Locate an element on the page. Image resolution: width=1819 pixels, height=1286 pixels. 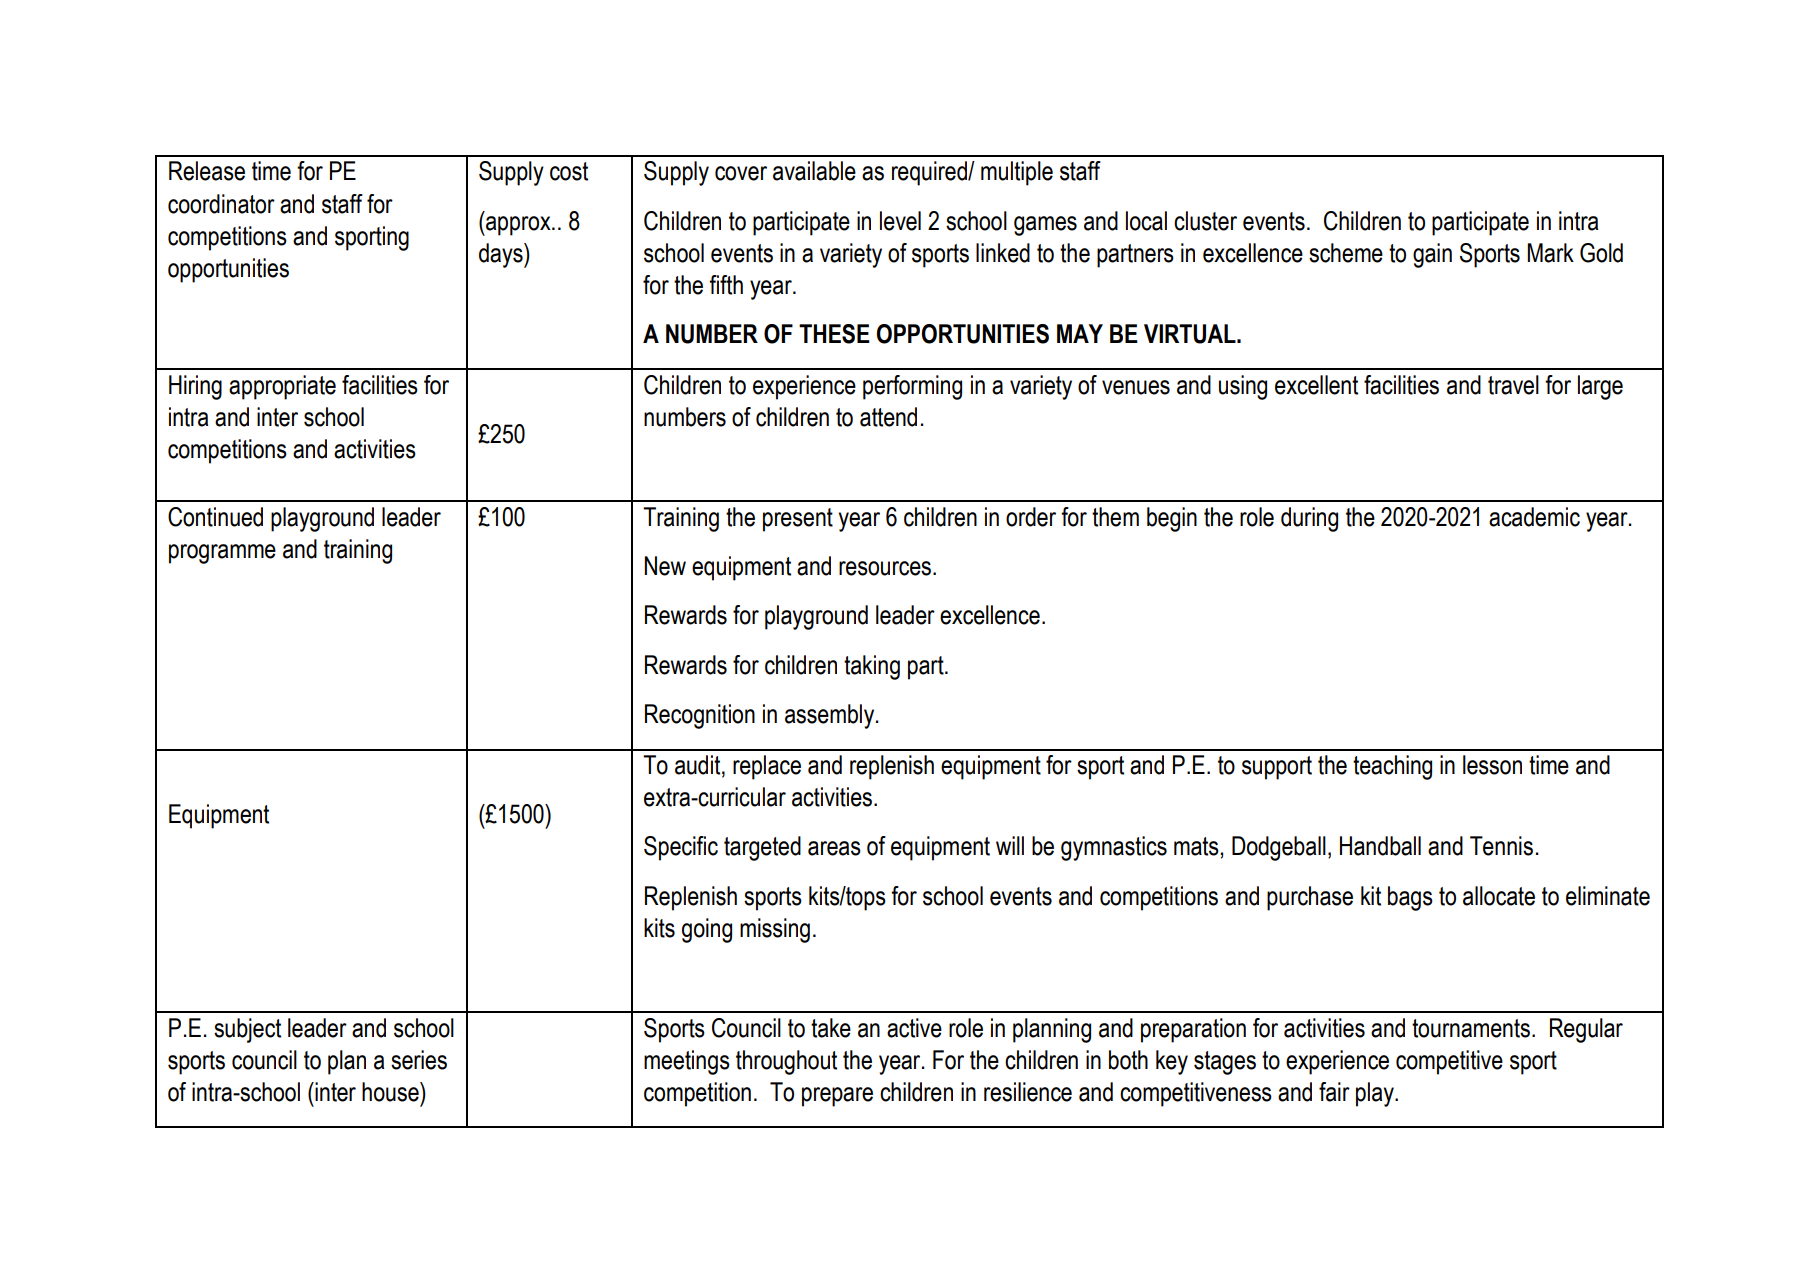
academic is located at coordinates (1534, 517).
